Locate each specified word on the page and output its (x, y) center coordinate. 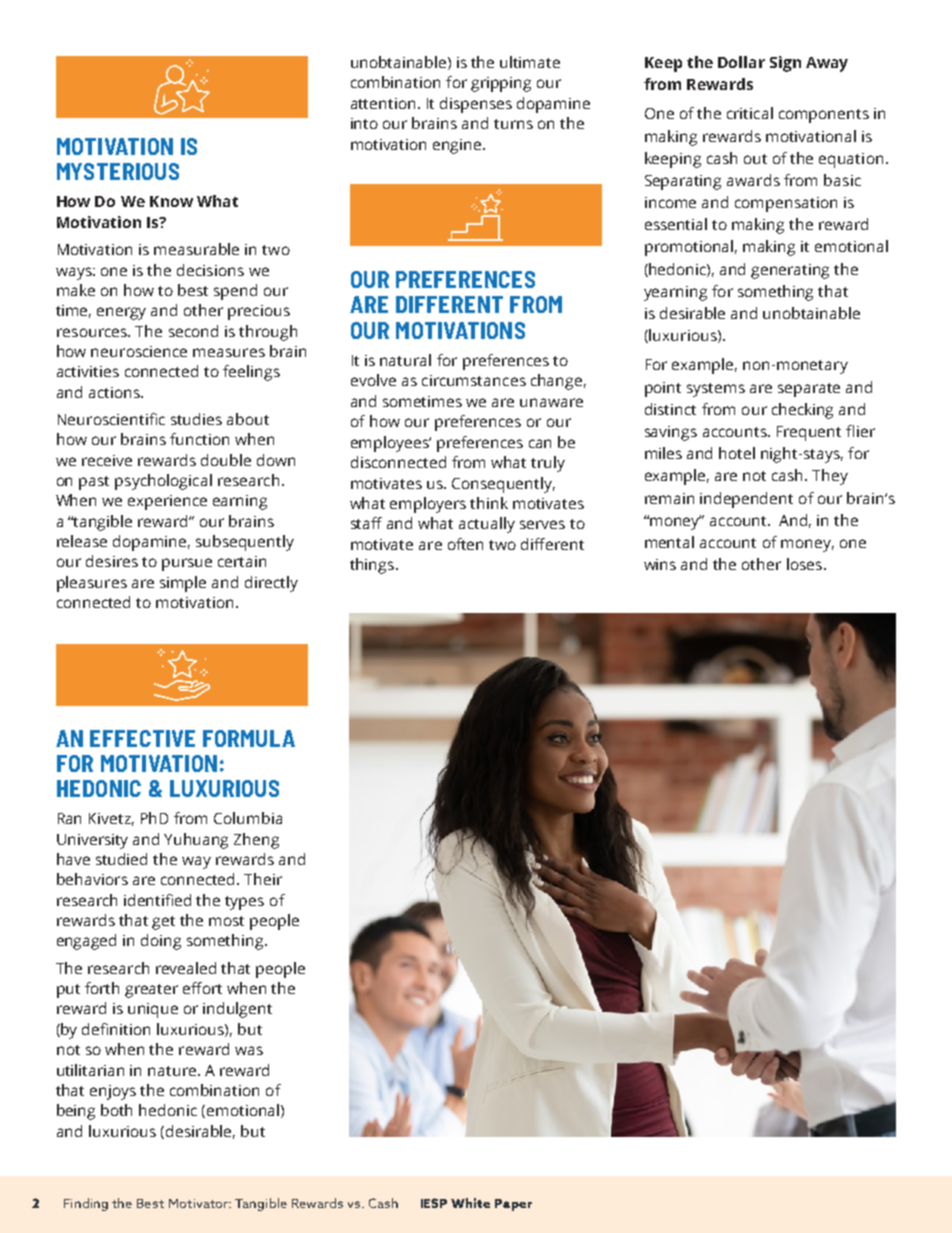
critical (750, 113)
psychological (163, 482)
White (470, 1203)
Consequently (503, 485)
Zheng (256, 841)
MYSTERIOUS (118, 171)
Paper (513, 1205)
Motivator (199, 1203)
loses (806, 564)
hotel (737, 453)
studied (121, 859)
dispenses (476, 105)
